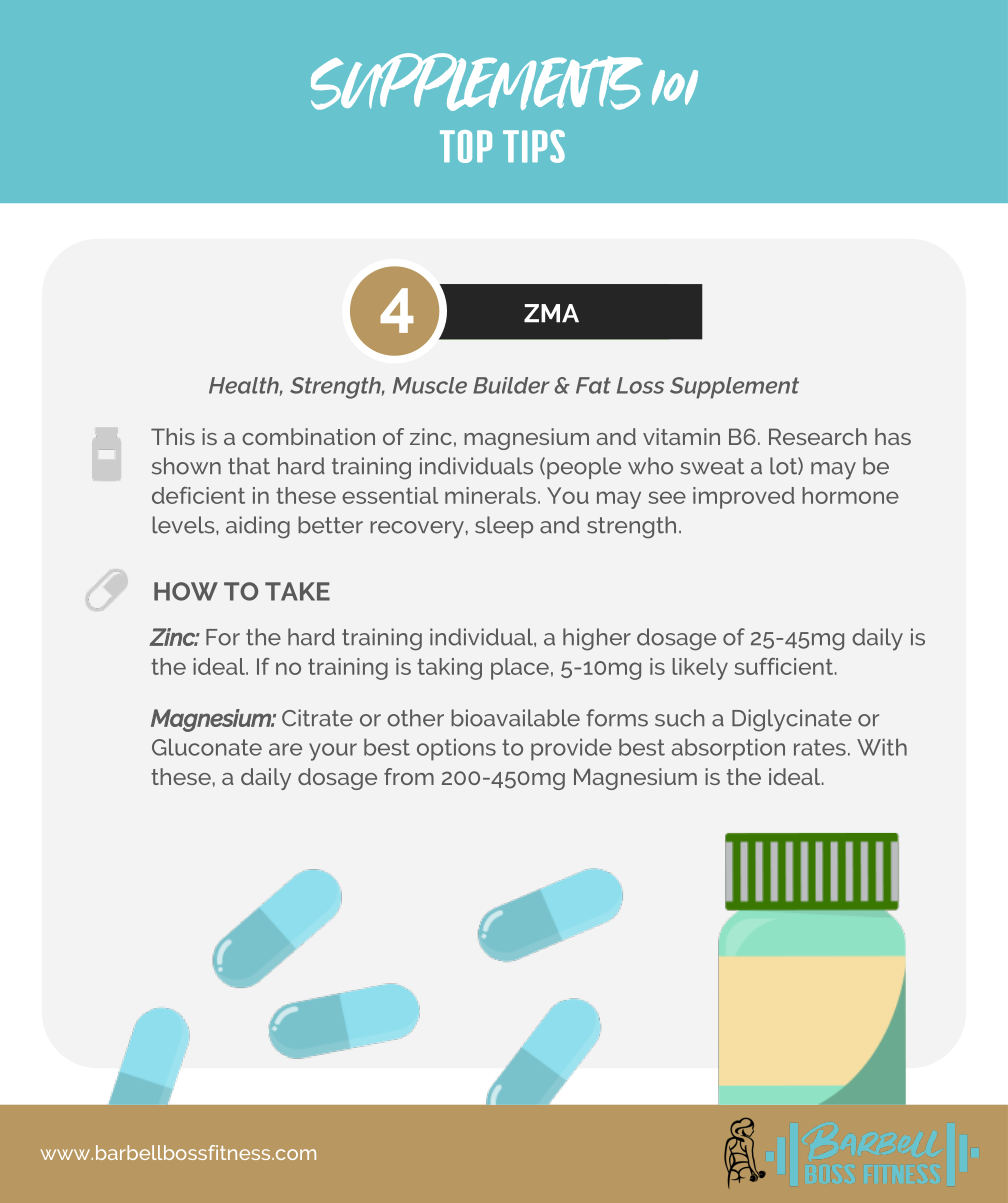  What do you see at coordinates (504, 527) in the page?
I see `sleep` at bounding box center [504, 527].
